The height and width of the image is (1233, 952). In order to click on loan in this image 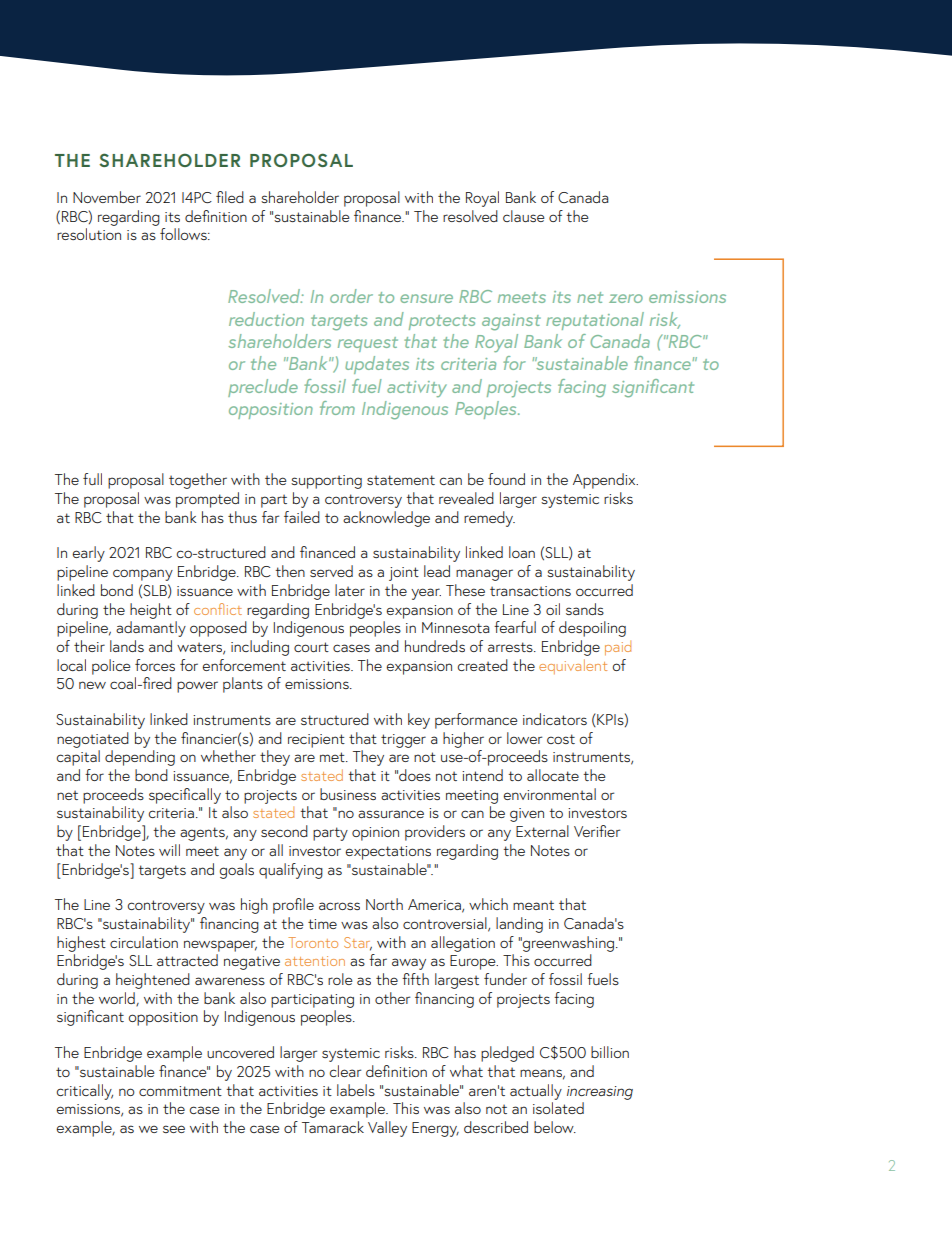, I will do `click(522, 552)`.
